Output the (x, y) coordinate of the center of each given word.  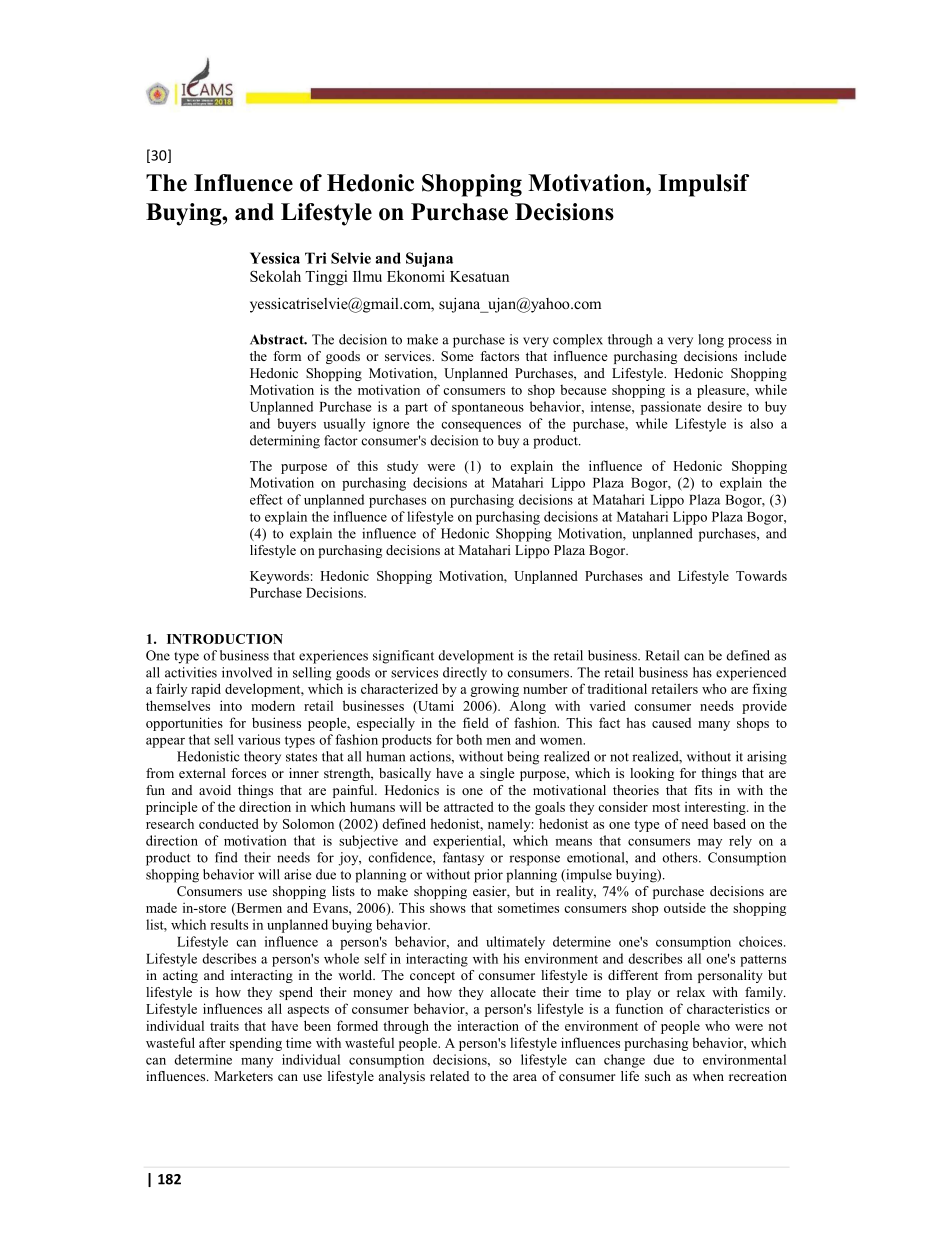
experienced (751, 674)
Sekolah (275, 276)
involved (247, 672)
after (212, 1042)
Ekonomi (416, 276)
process (750, 342)
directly (465, 673)
